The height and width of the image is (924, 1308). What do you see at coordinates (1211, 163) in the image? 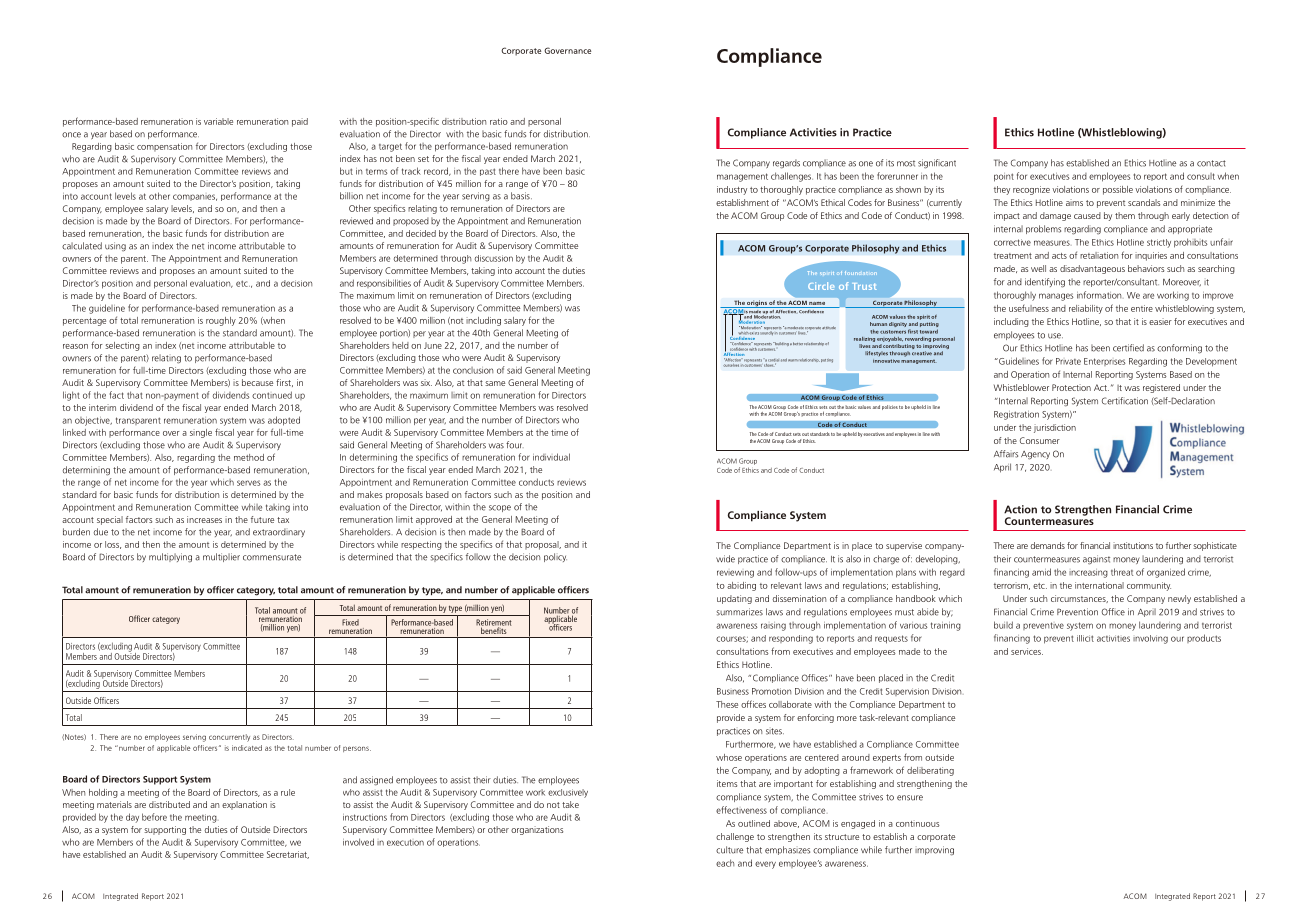
I see `contact` at bounding box center [1211, 163].
